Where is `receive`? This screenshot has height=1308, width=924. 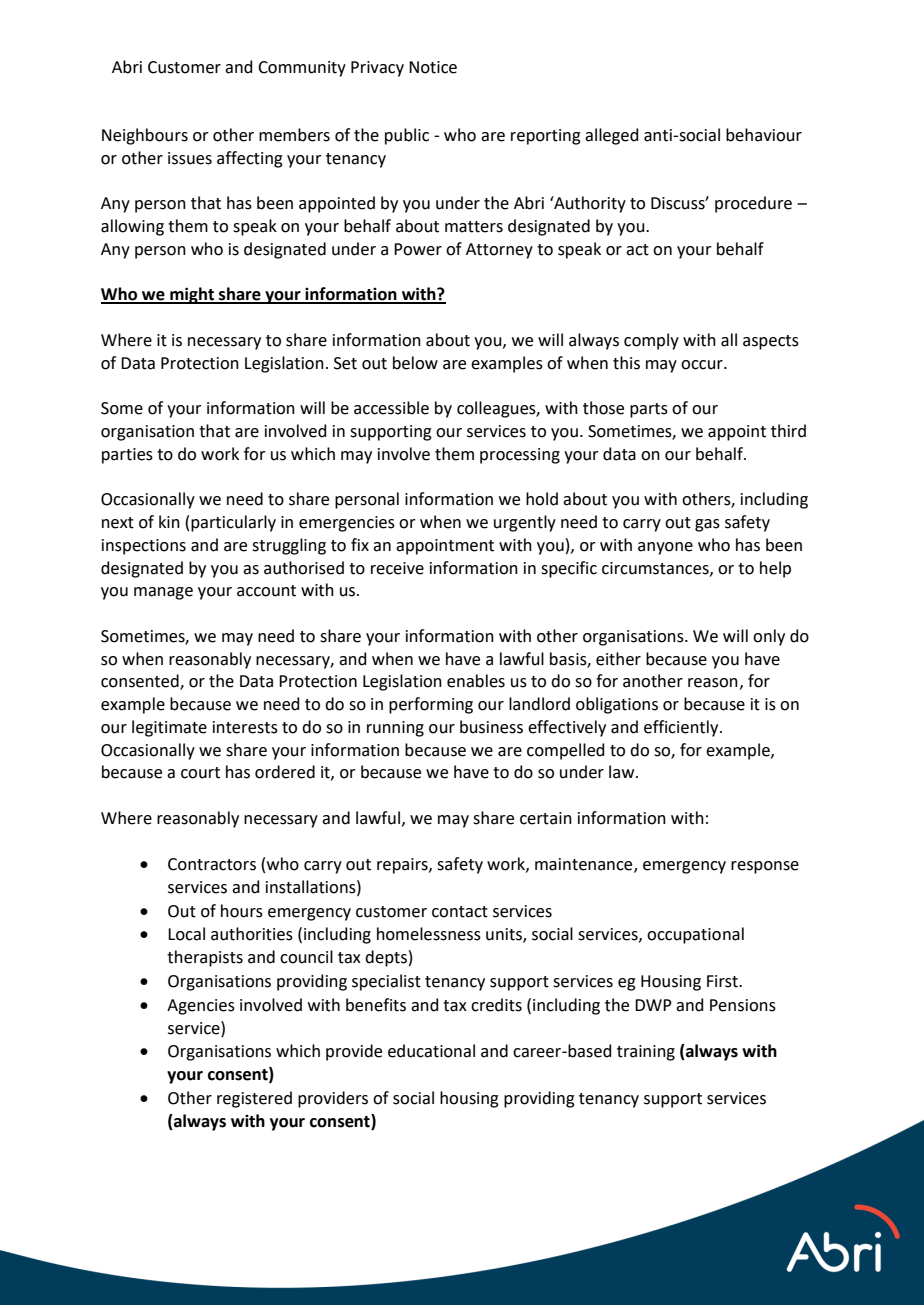
receive is located at coordinates (397, 568).
